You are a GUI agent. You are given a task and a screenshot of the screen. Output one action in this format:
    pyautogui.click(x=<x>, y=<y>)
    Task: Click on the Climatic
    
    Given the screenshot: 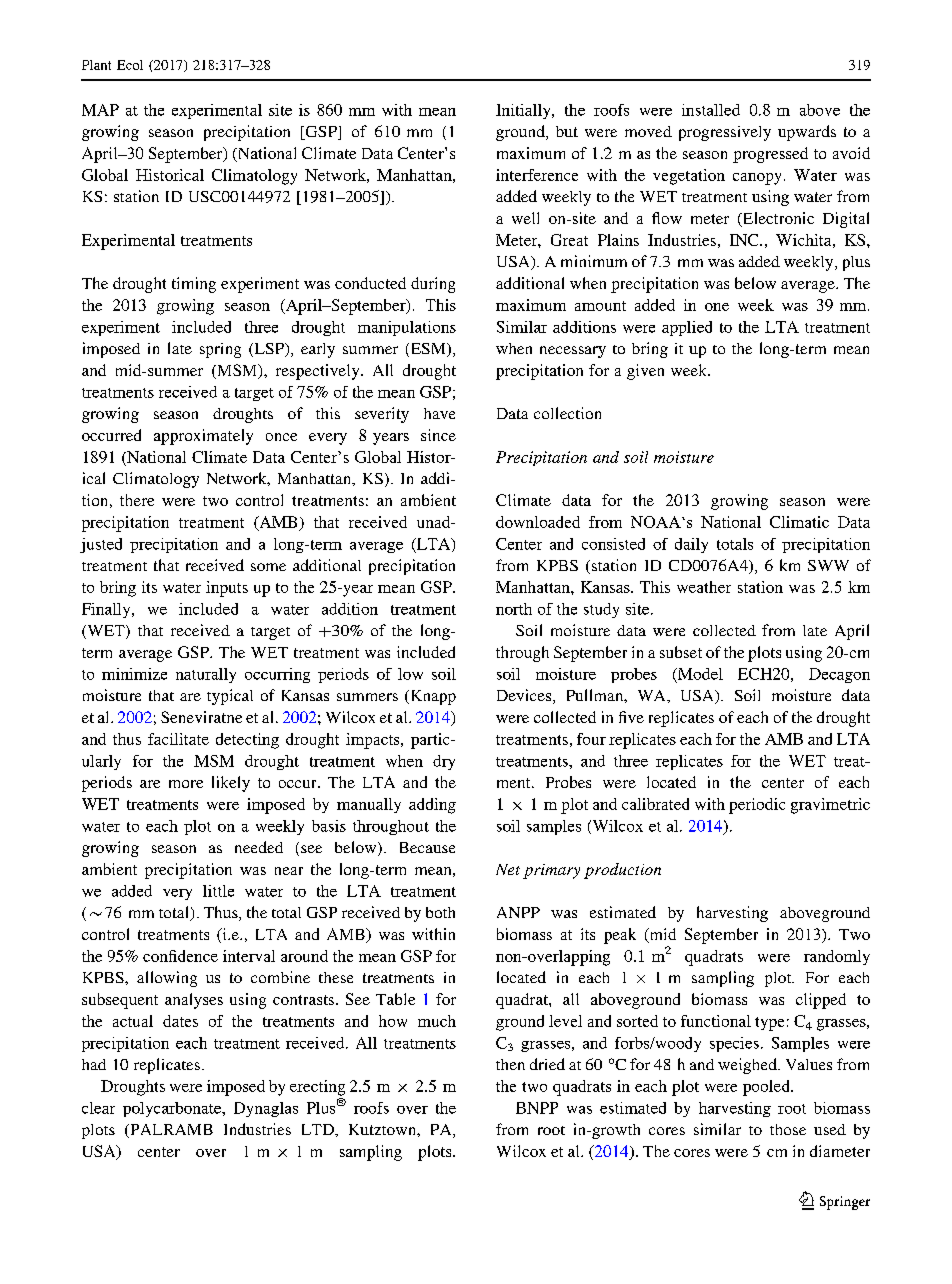 What is the action you would take?
    pyautogui.click(x=799, y=522)
